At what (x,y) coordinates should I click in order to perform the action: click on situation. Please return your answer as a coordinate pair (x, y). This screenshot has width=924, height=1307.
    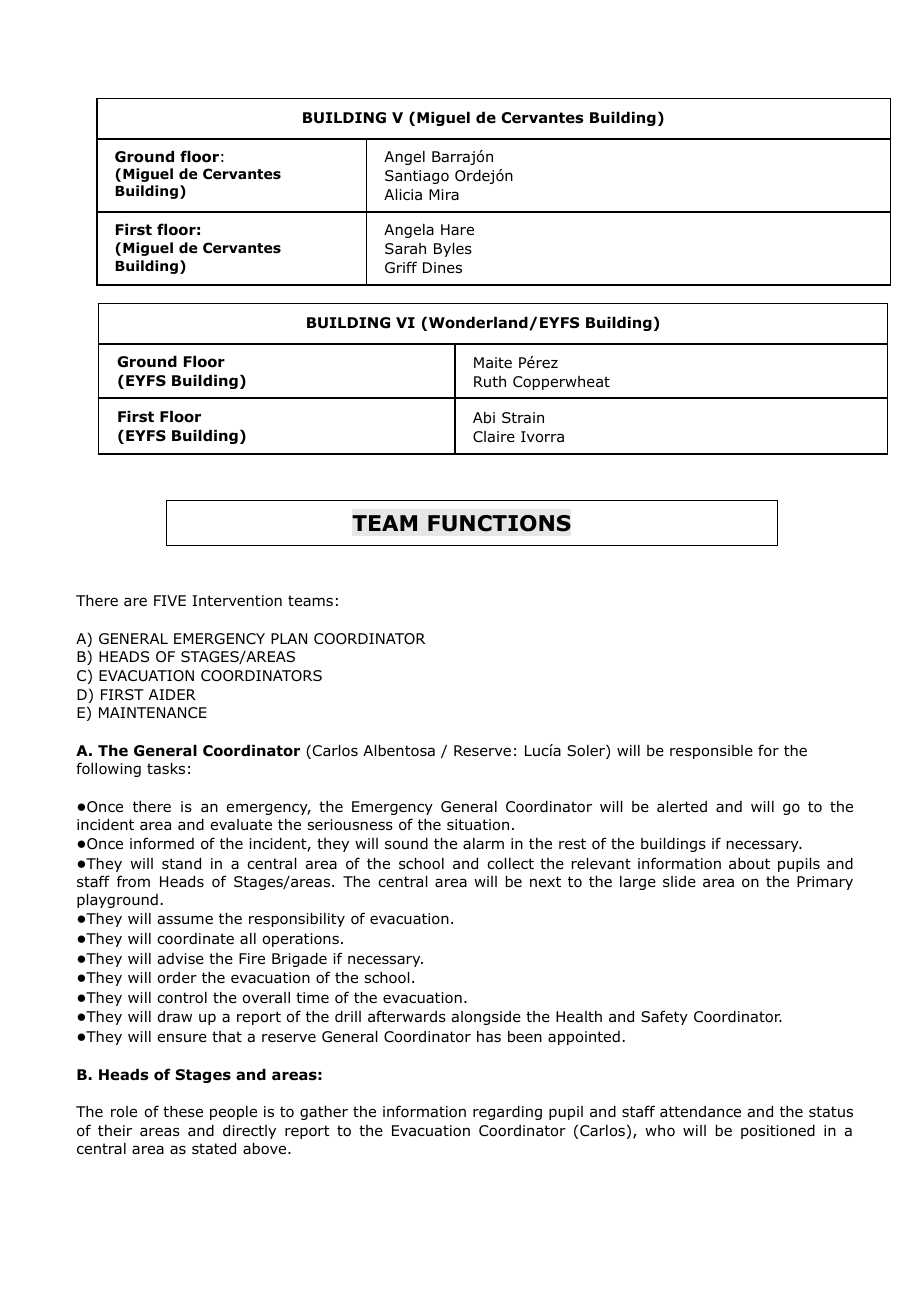
    Looking at the image, I should click on (478, 825).
